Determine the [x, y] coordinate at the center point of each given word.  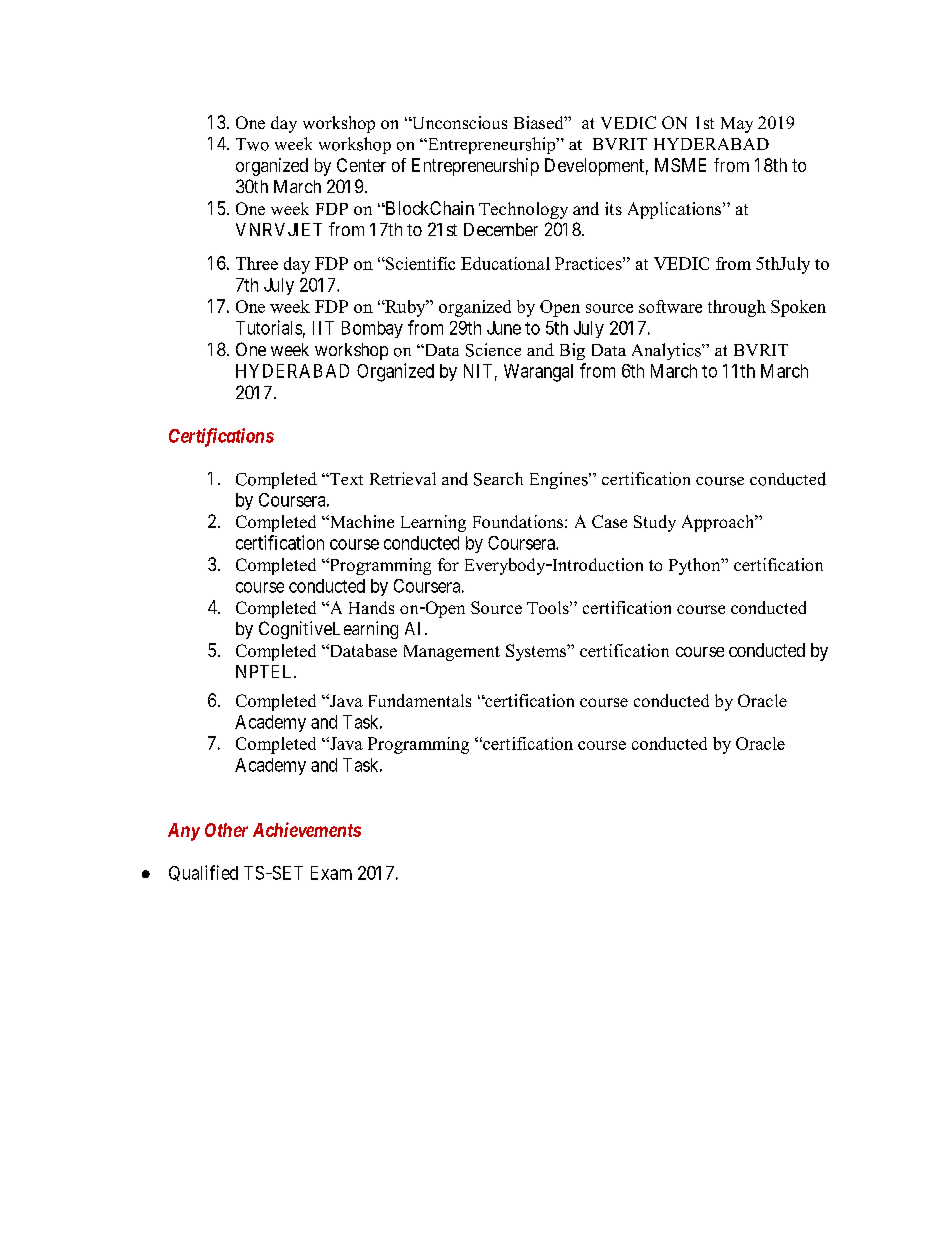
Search [498, 479]
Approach [719, 523]
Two [252, 144]
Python [696, 566]
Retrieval [403, 478]
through [737, 308]
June [504, 328]
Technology [523, 210]
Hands [371, 607]
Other [226, 830]
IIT [323, 328]
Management [452, 653]
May [737, 125]
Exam [331, 873]
